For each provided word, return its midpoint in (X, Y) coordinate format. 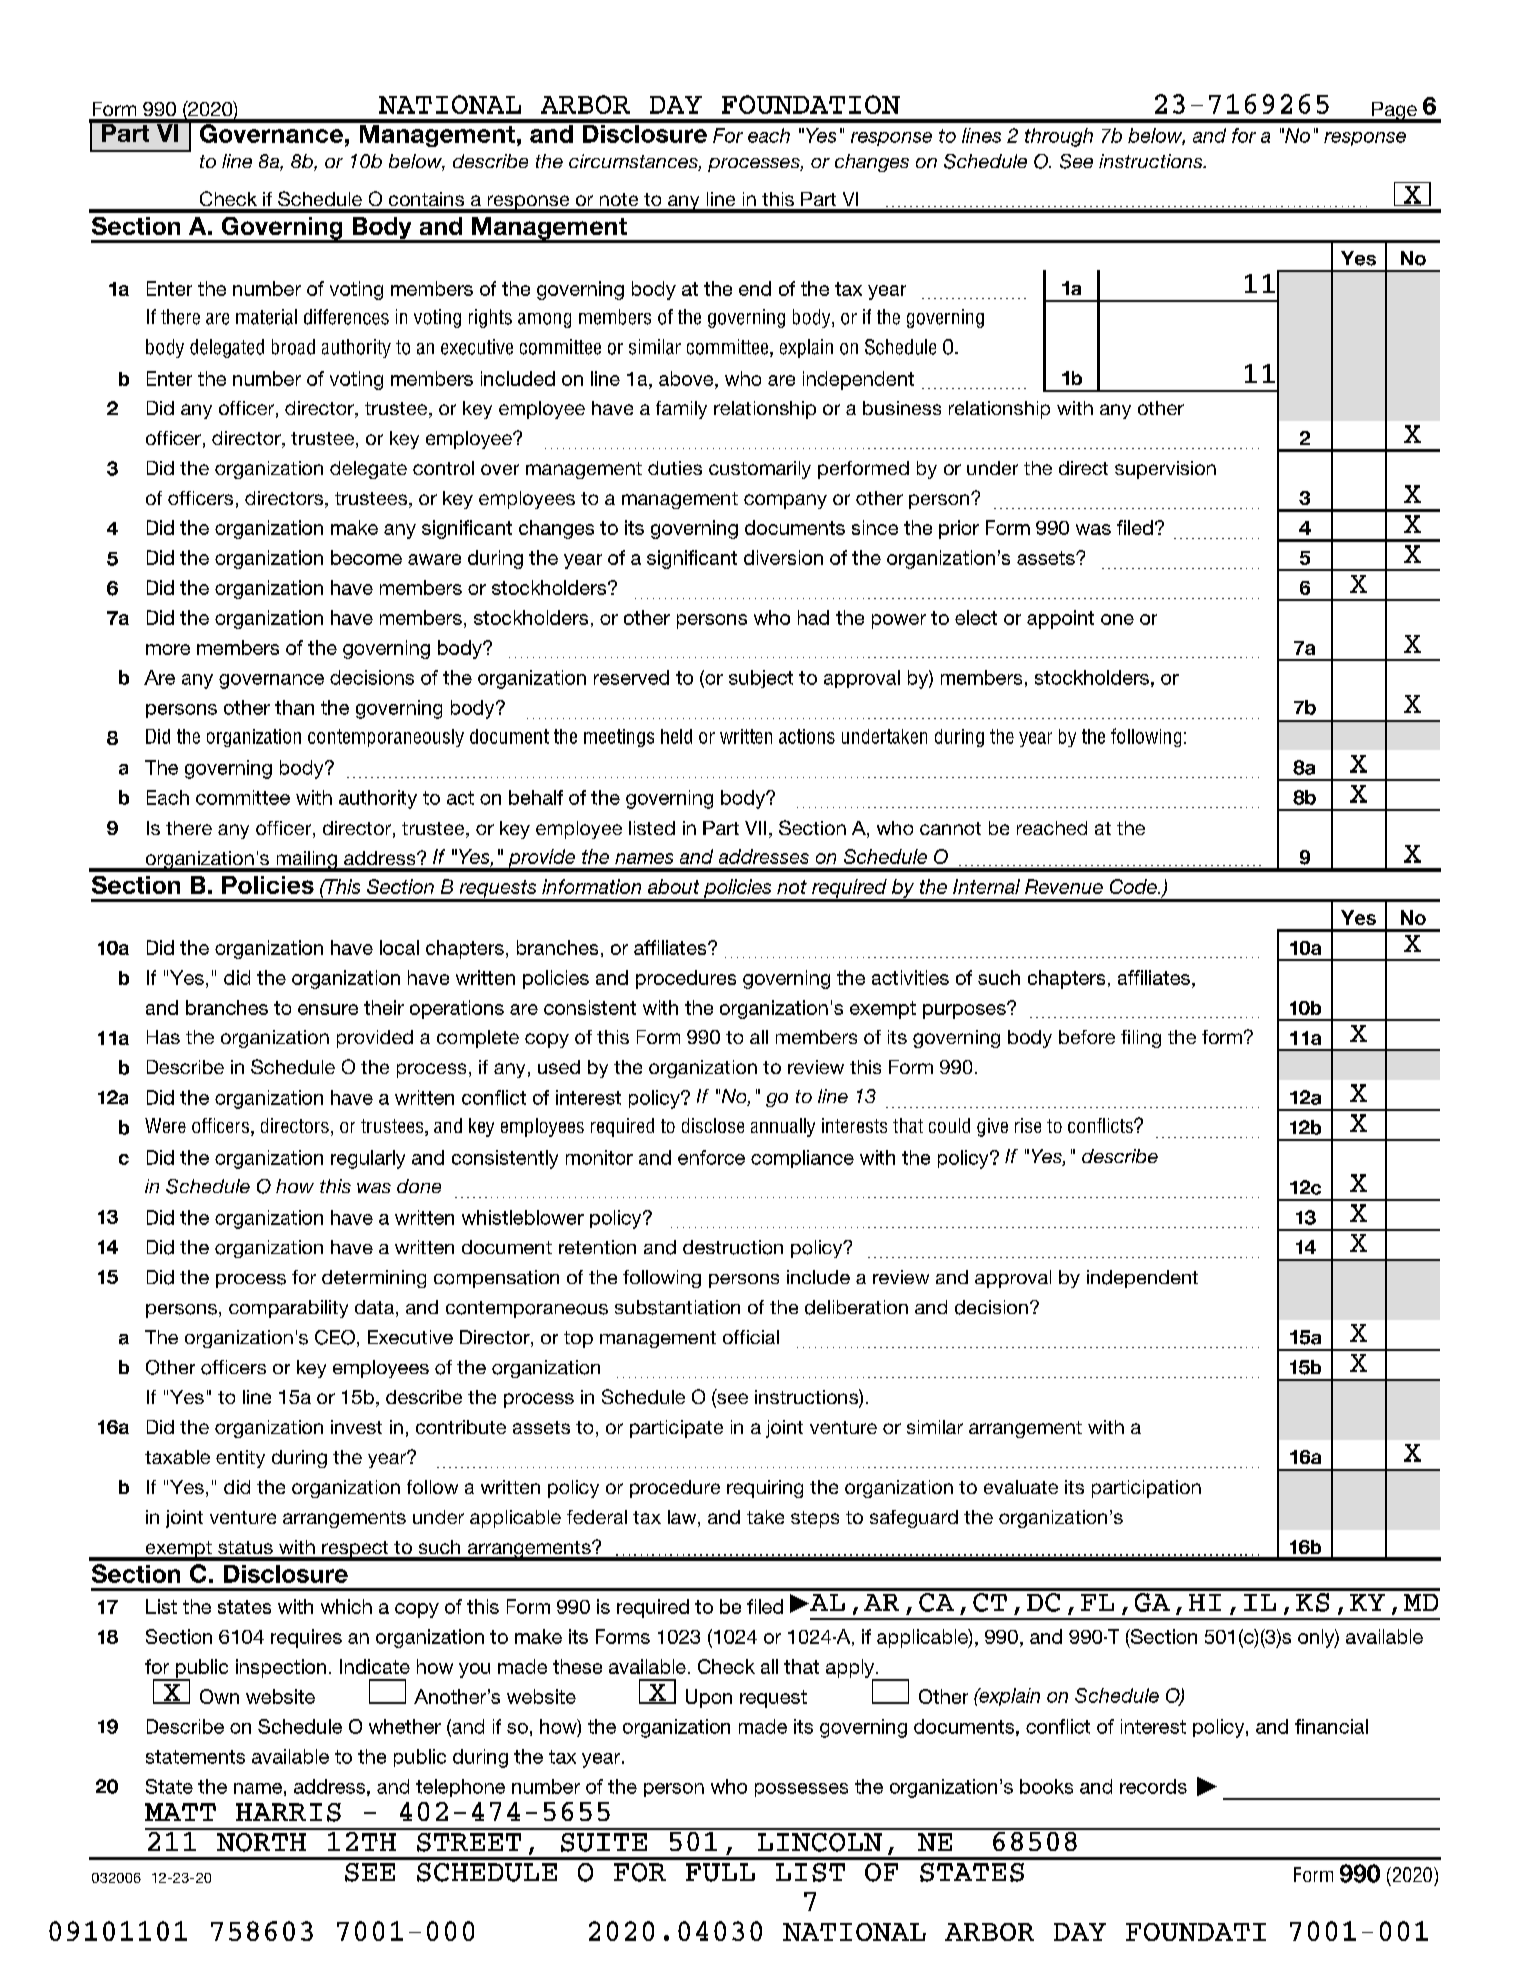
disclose (713, 1125)
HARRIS (288, 1812)
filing (1141, 1039)
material (266, 317)
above (687, 378)
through (1059, 137)
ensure (328, 1009)
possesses (801, 1790)
